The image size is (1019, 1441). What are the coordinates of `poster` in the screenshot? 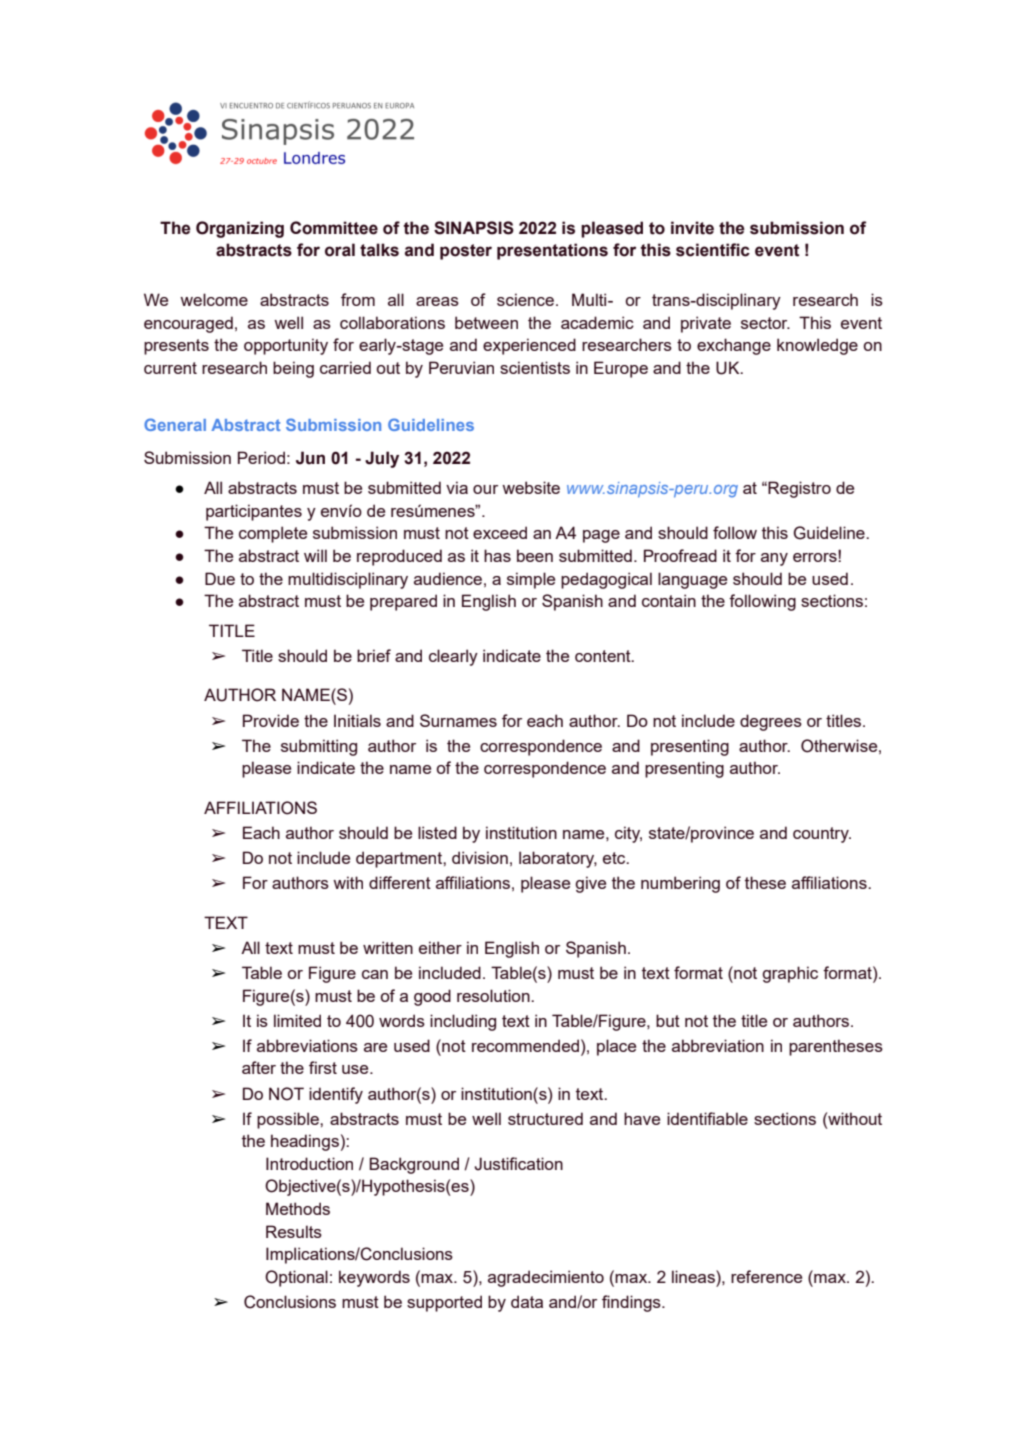 It's located at (466, 252).
